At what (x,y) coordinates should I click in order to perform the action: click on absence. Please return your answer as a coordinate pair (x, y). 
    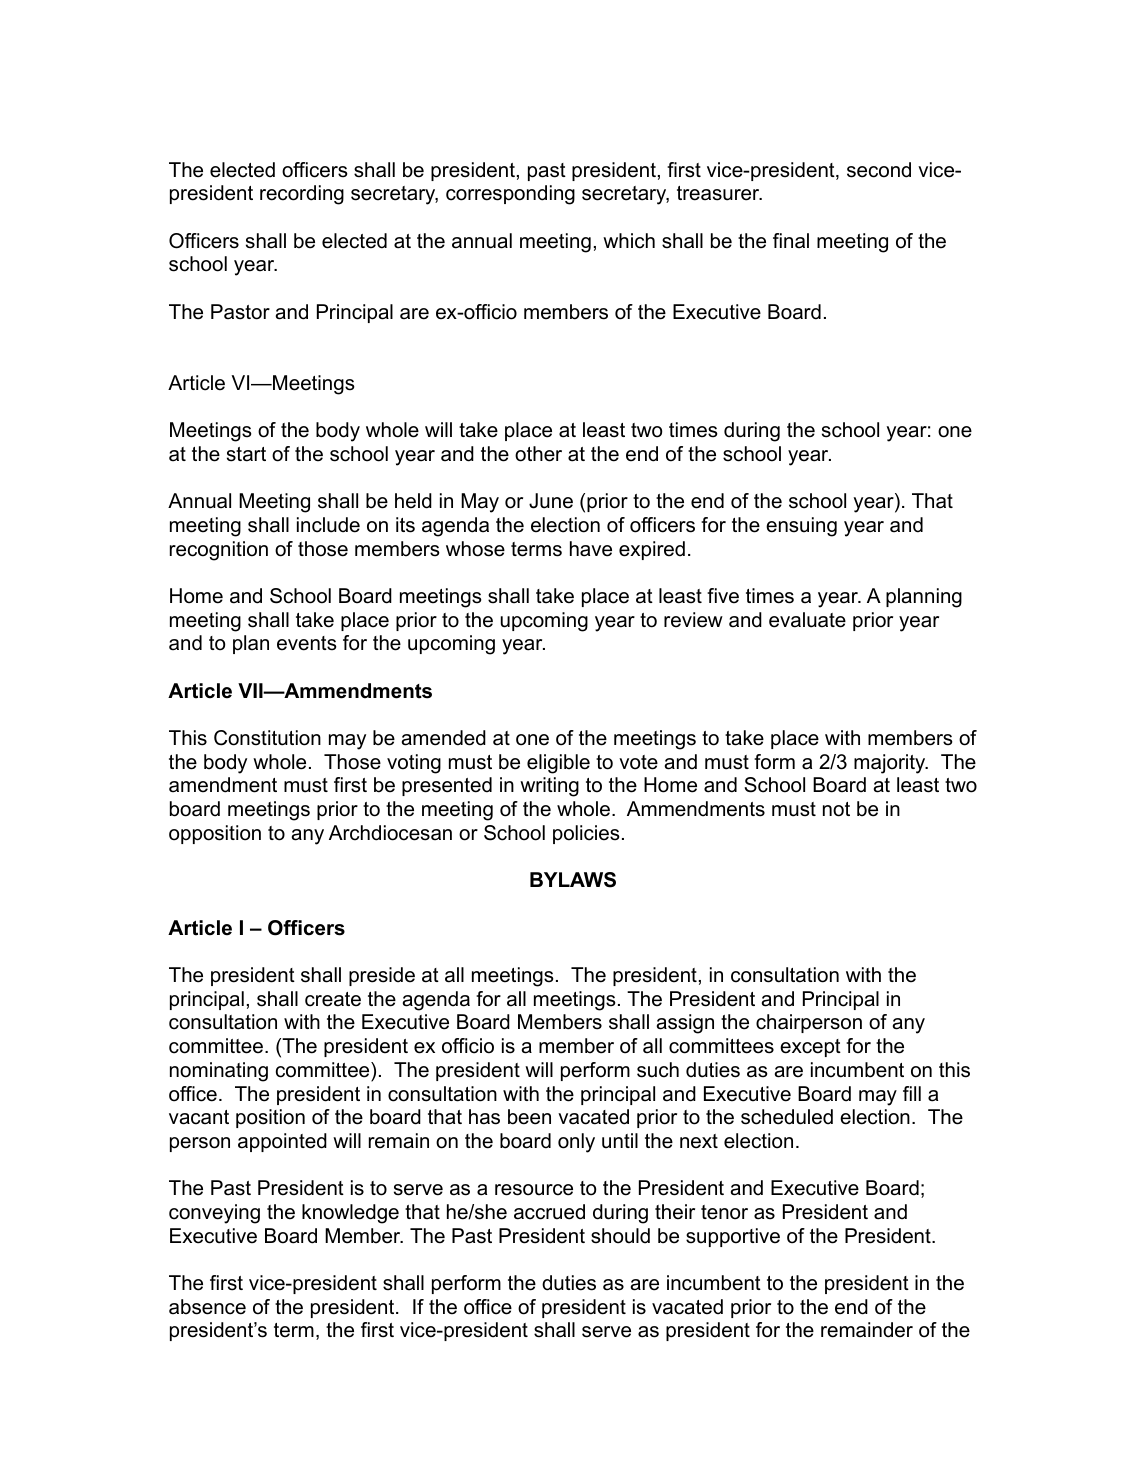
    Looking at the image, I should click on (207, 1307).
